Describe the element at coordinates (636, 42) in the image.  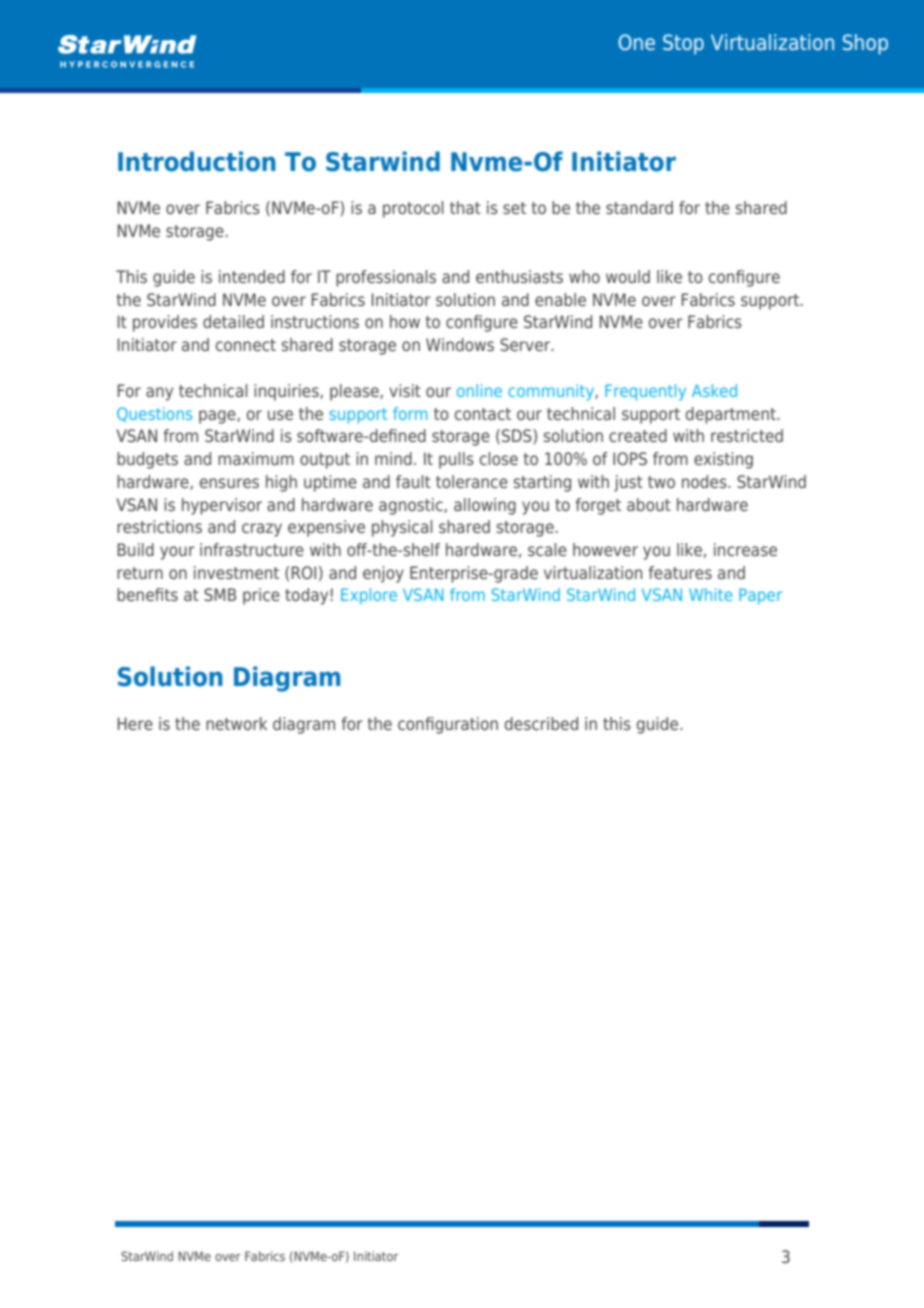
I see `One` at that location.
